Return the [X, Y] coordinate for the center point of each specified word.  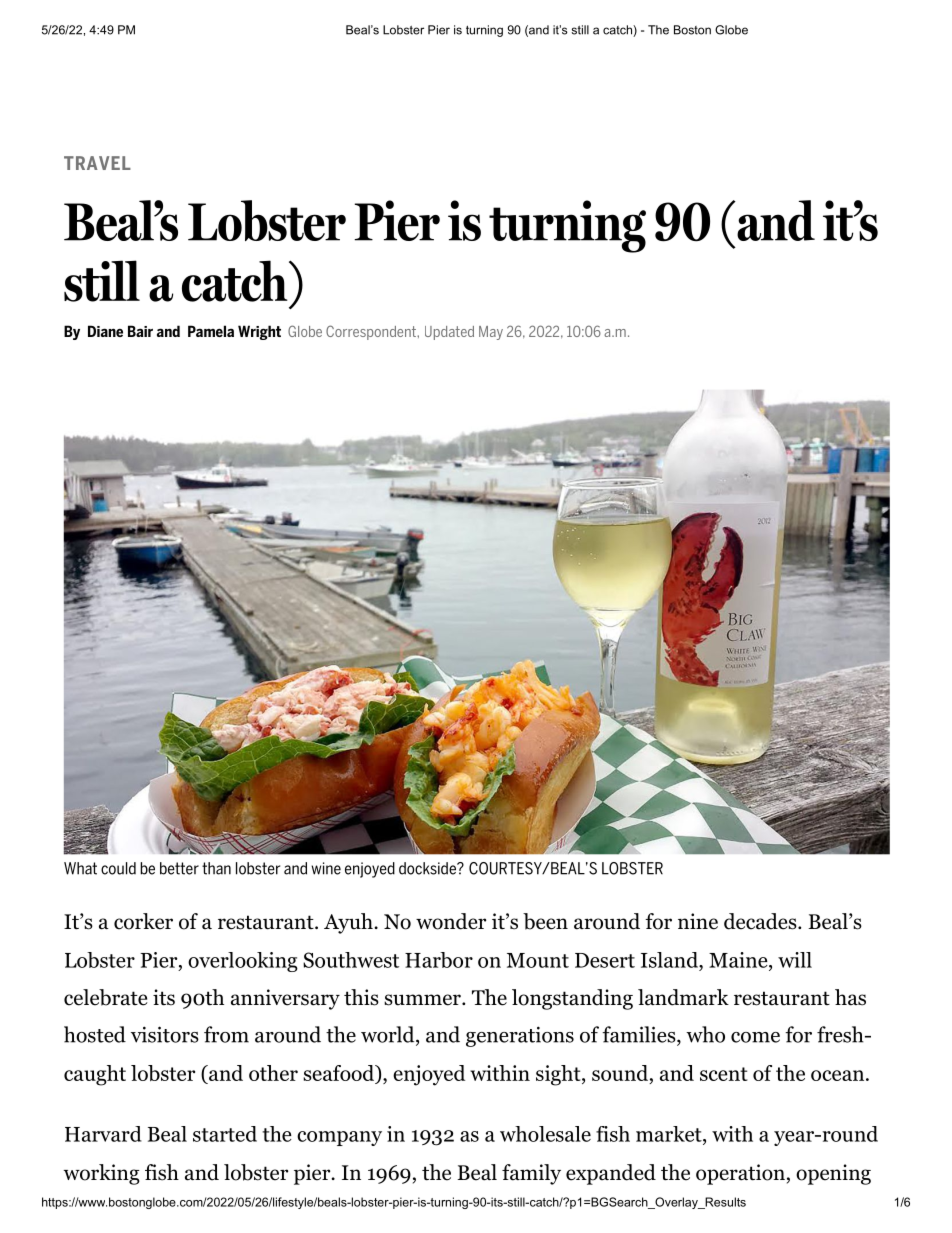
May [491, 333]
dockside [428, 868]
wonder [451, 921]
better [179, 868]
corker [143, 921]
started [225, 1134]
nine [698, 921]
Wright [259, 332]
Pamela [211, 331]
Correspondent [372, 332]
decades [760, 921]
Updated [449, 333]
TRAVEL [97, 163]
